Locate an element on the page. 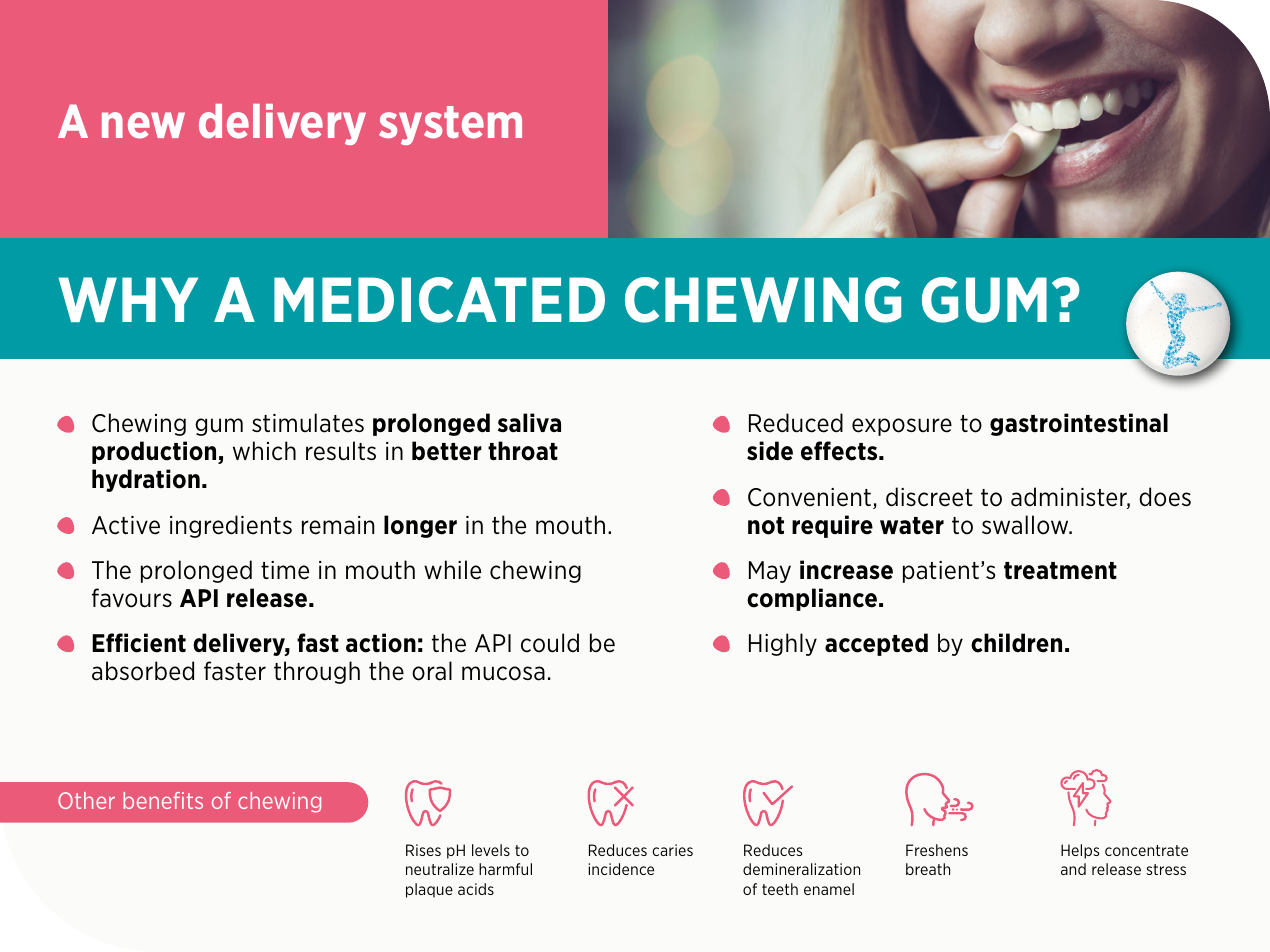 The image size is (1270, 952). gastrointestinal is located at coordinates (1079, 424).
